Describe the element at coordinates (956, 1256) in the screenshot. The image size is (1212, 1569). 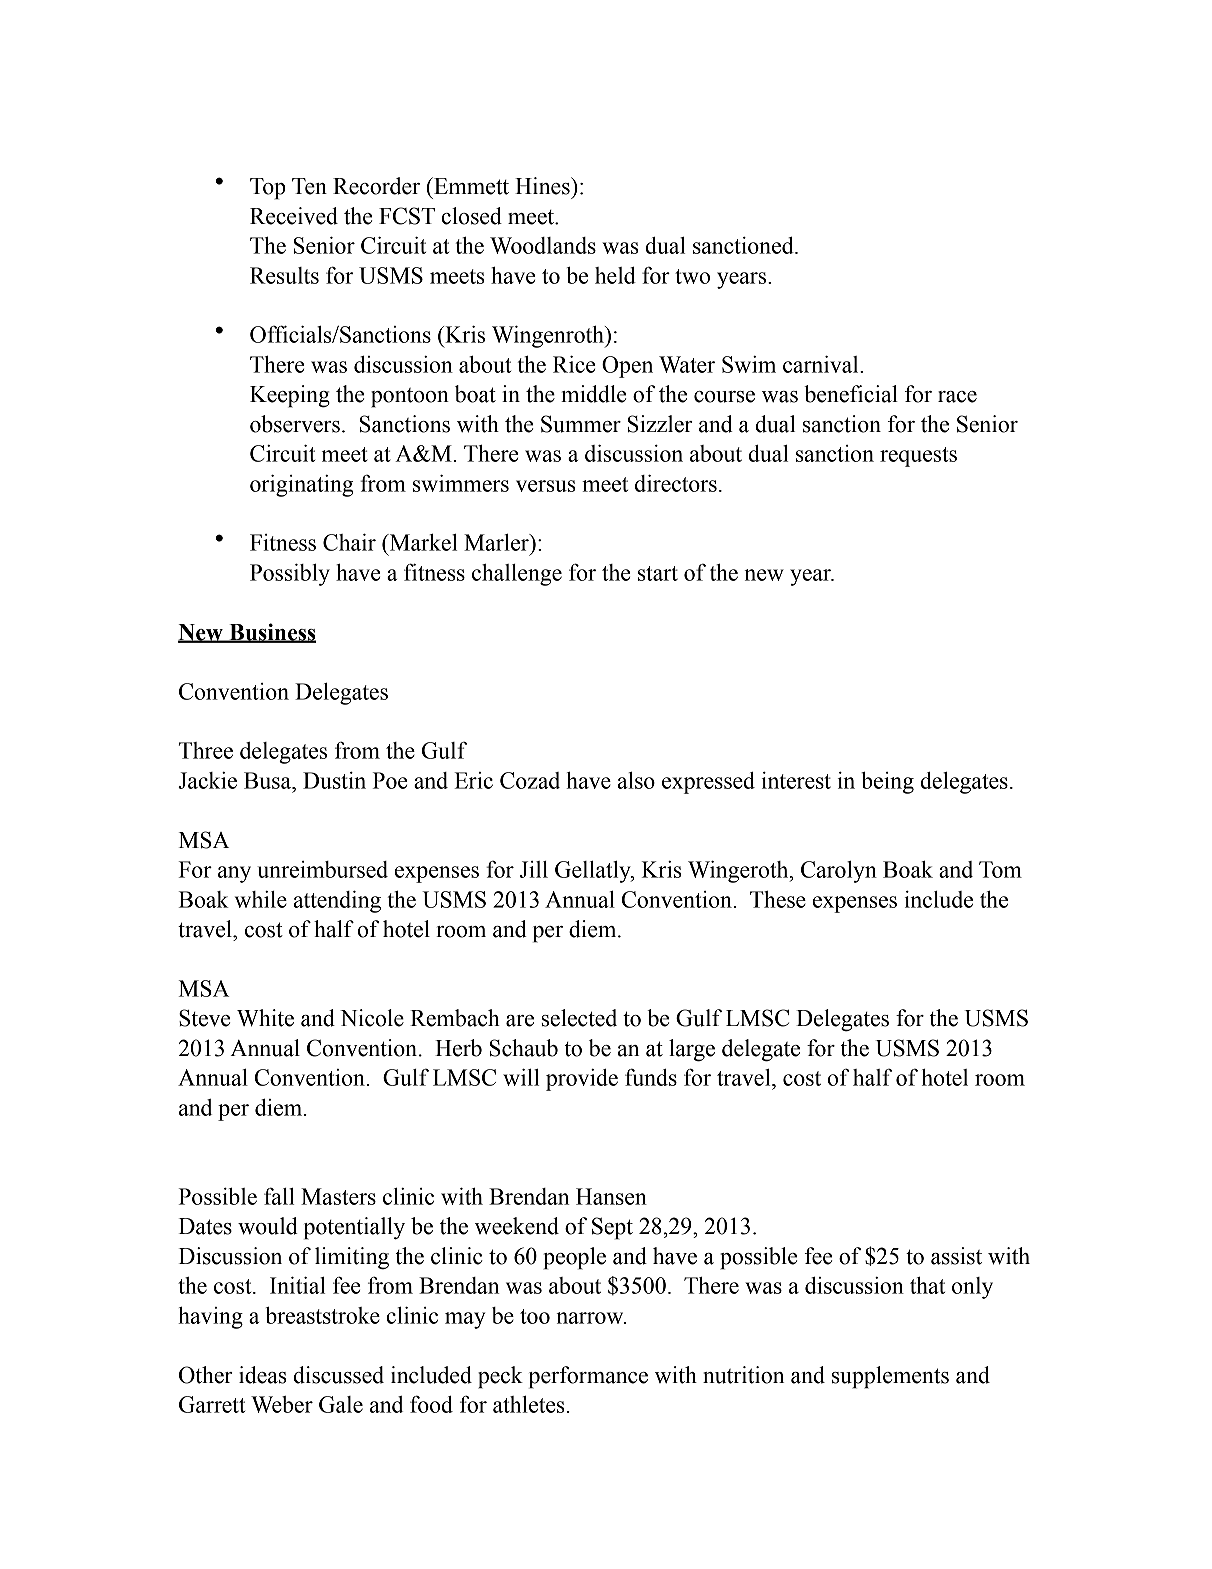
I see `assist` at that location.
